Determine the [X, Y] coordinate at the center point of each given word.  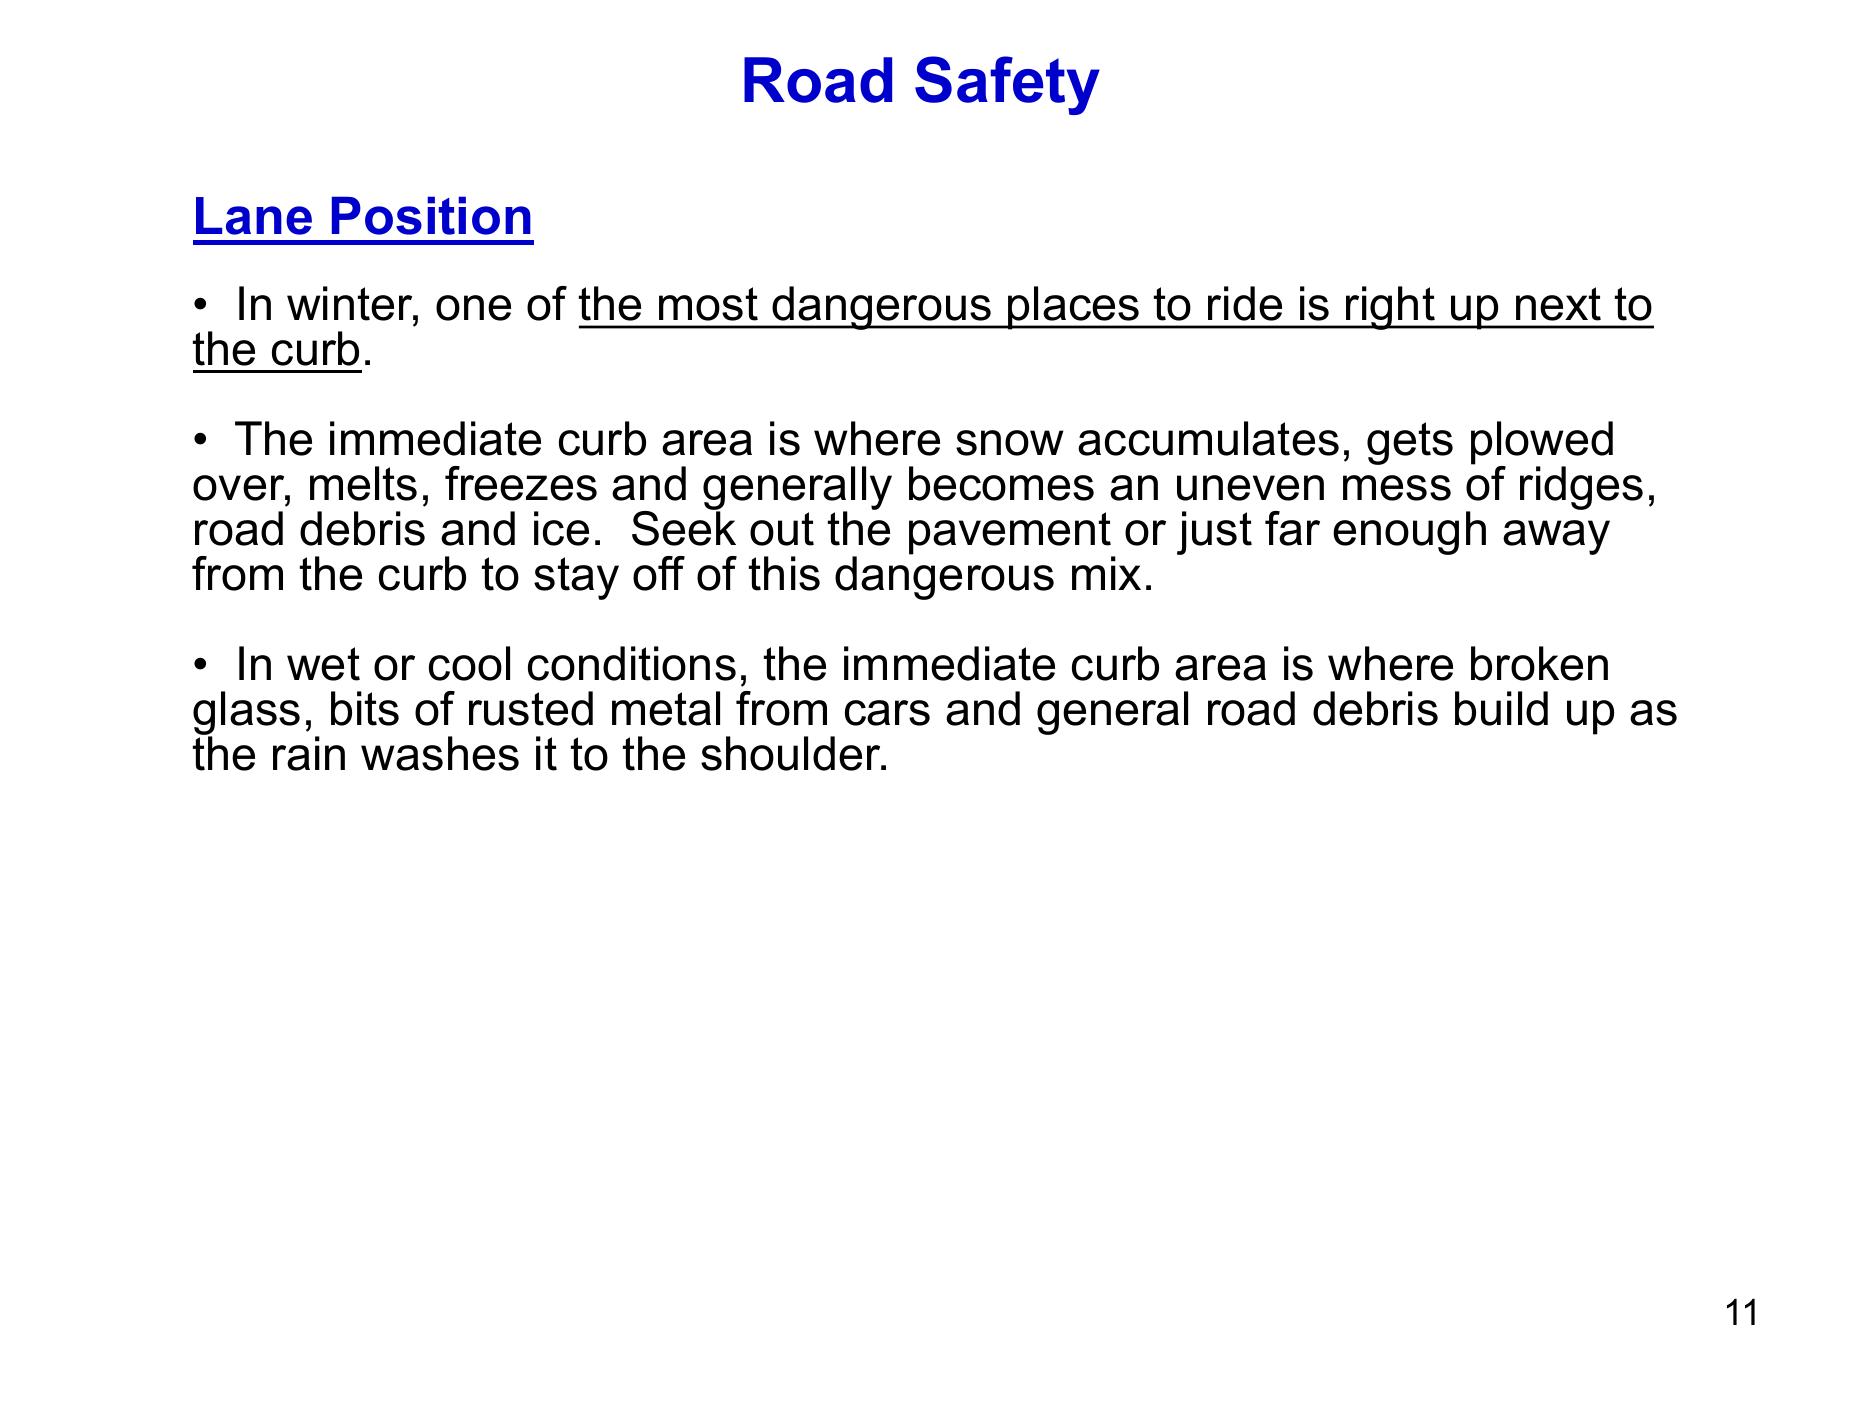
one [473, 308]
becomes [1001, 483]
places [1074, 308]
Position [431, 215]
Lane [254, 216]
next [1558, 304]
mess [1397, 488]
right [1391, 308]
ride [1245, 303]
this [784, 573]
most [708, 304]
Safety [1007, 85]
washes [440, 753]
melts [363, 483]
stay [576, 578]
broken [1539, 663]
